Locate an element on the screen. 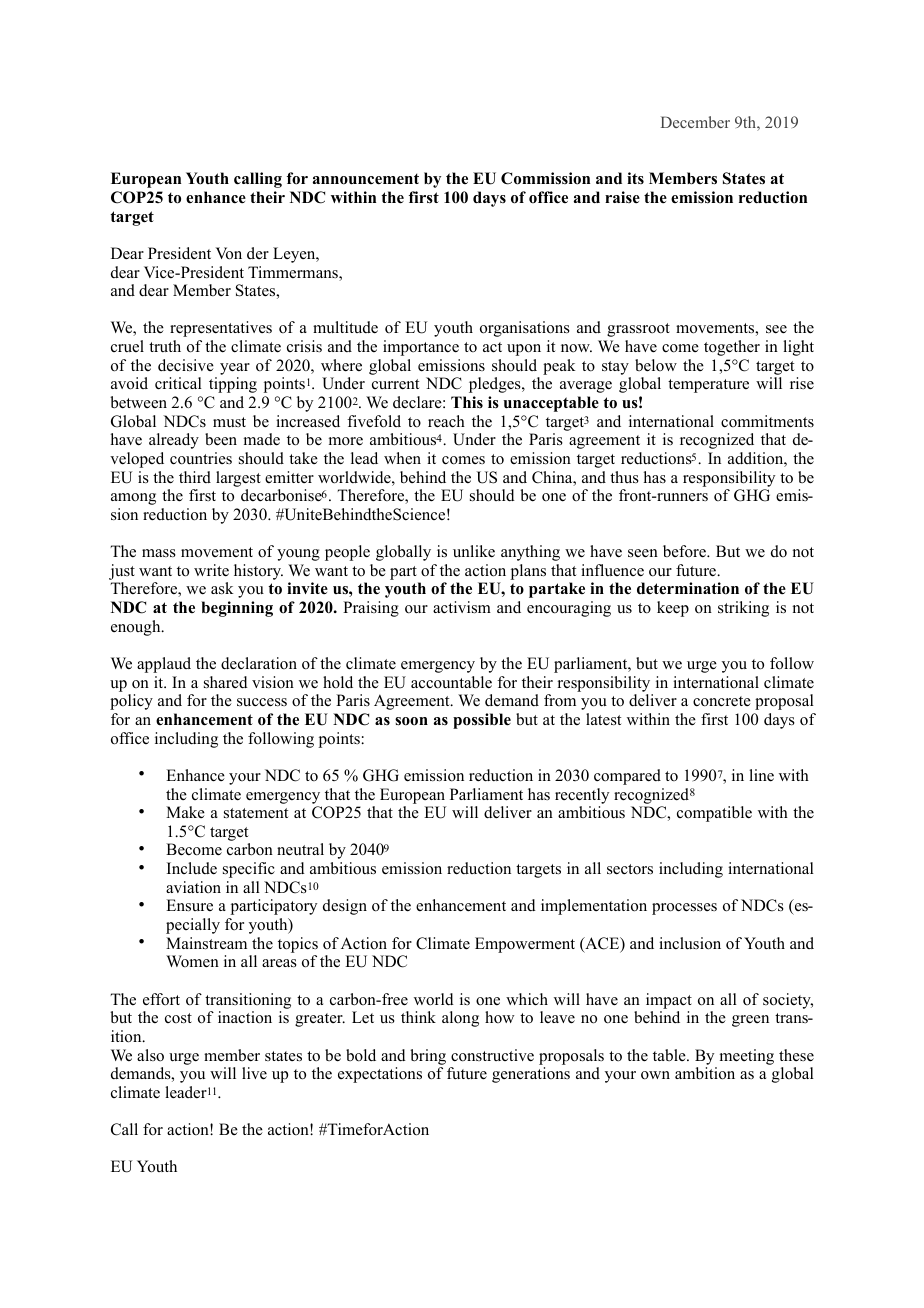 The width and height of the screenshot is (924, 1308). announcement is located at coordinates (366, 179).
